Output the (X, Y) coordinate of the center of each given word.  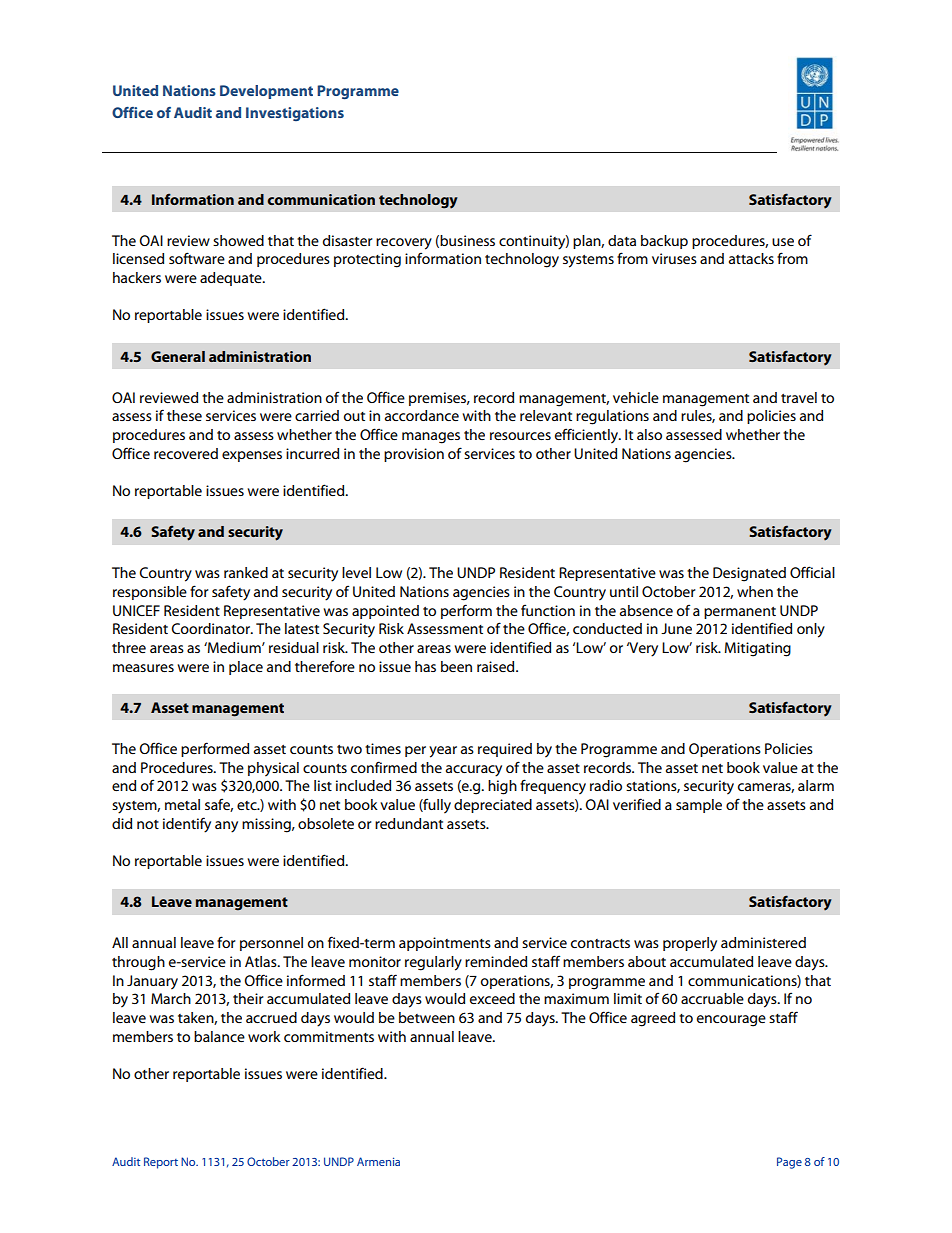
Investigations (295, 114)
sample (699, 806)
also (649, 434)
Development (266, 92)
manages (431, 438)
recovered (186, 453)
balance (219, 1036)
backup (664, 242)
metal (182, 804)
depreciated (493, 806)
